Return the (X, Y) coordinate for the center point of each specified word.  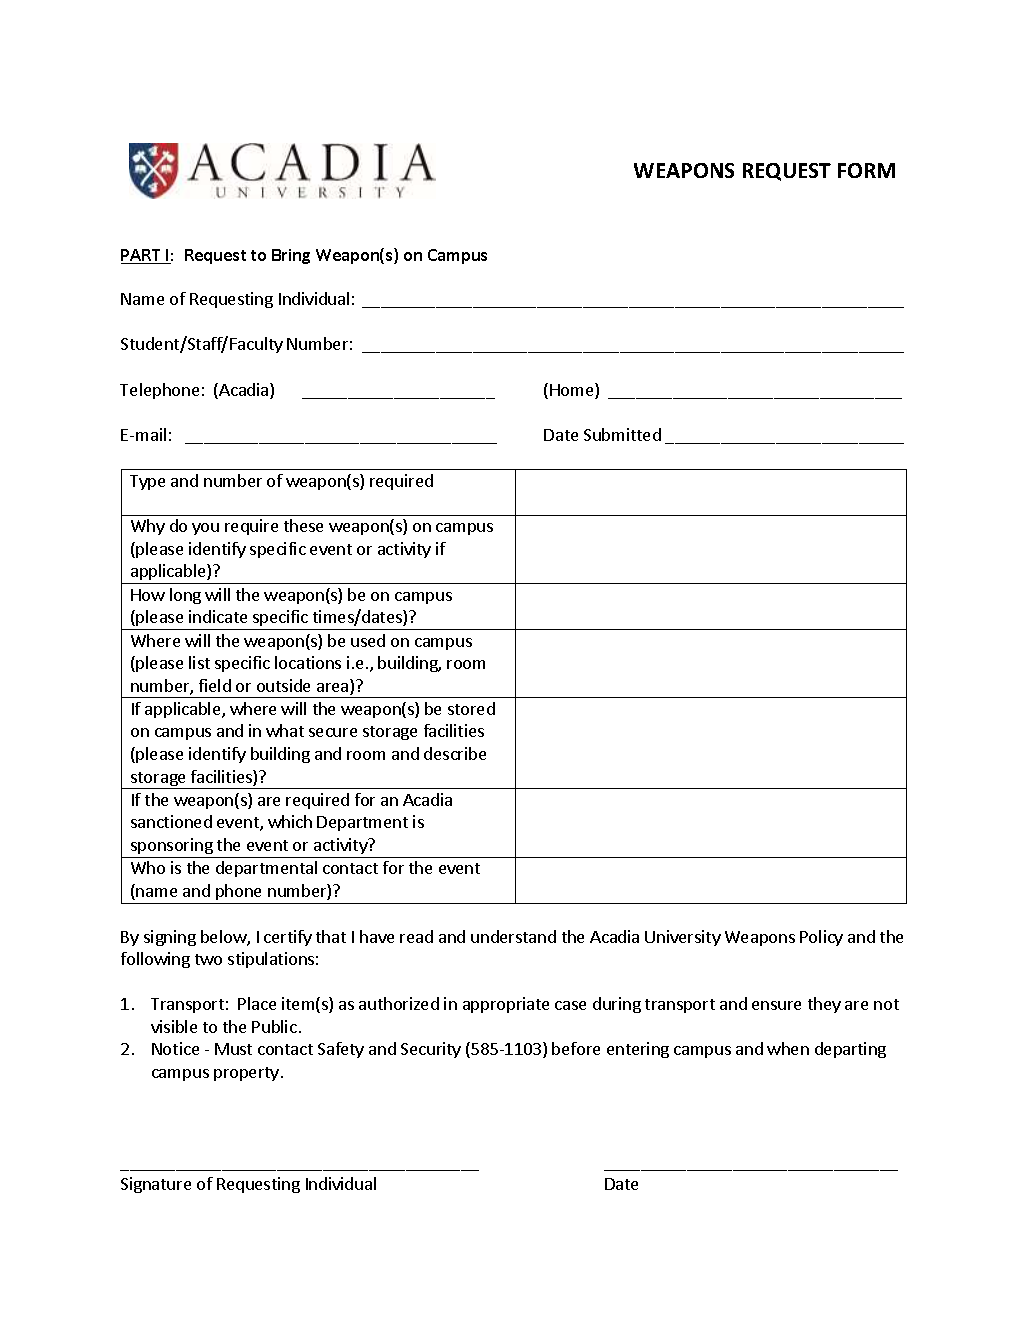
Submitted (622, 434)
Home (573, 391)
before (576, 1048)
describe (455, 753)
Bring (291, 256)
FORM (866, 170)
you (205, 529)
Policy (821, 938)
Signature (156, 1185)
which (290, 821)
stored (471, 708)
